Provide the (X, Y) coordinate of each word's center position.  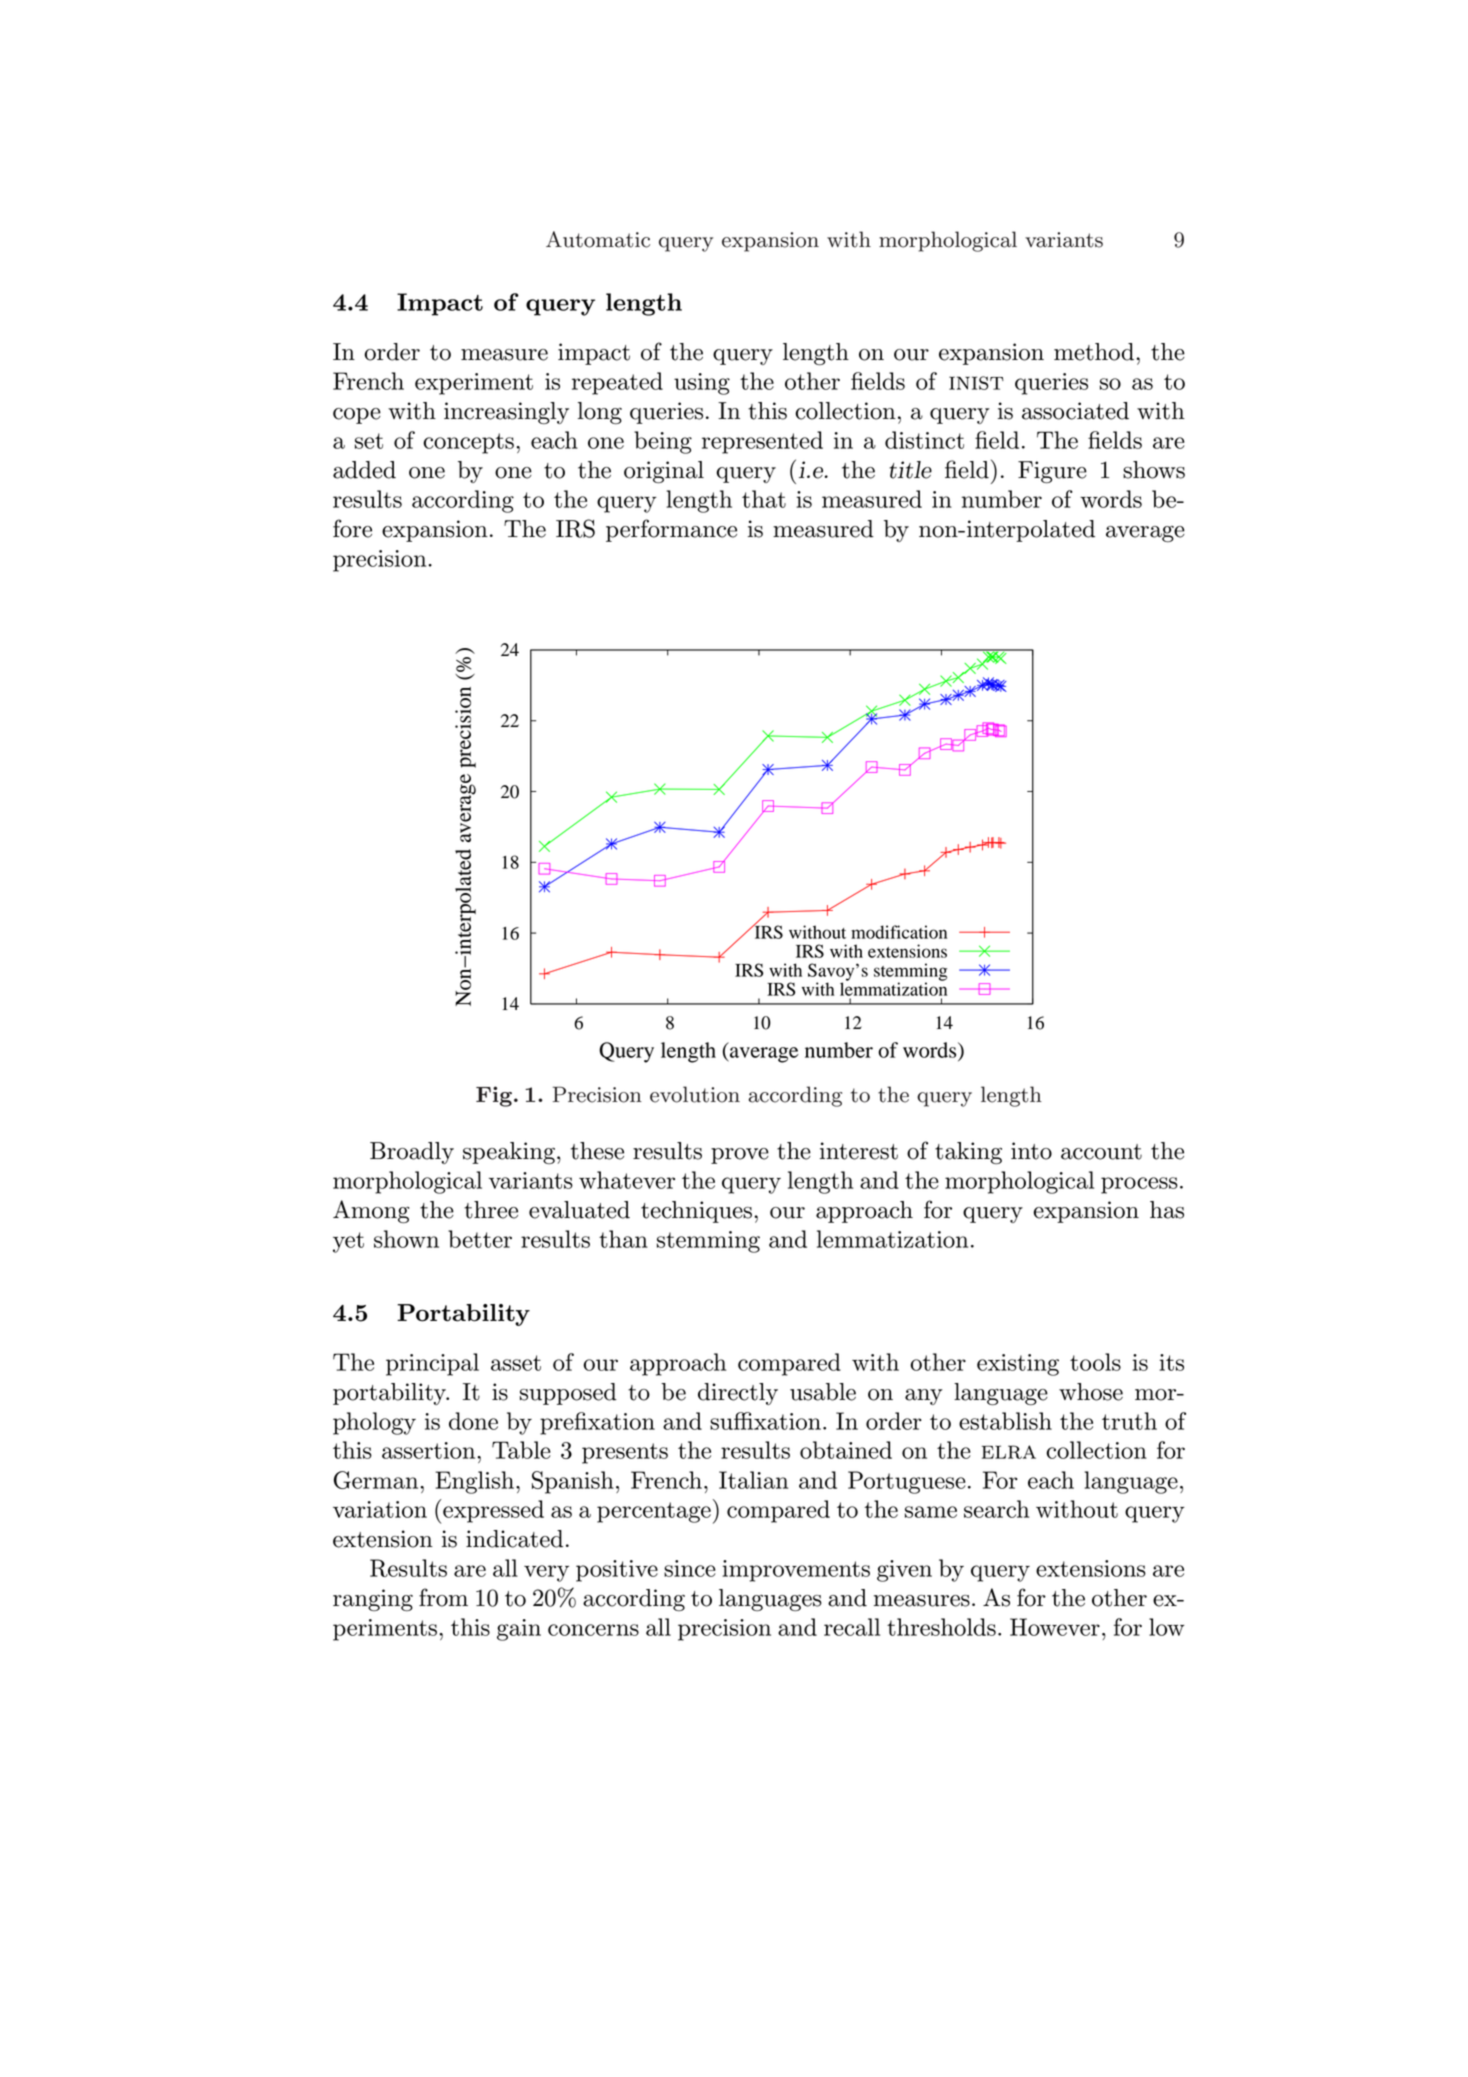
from (443, 1597)
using (702, 384)
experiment (474, 384)
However (1055, 1627)
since (690, 1568)
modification (899, 932)
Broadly (412, 1153)
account (1101, 1152)
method (1095, 352)
